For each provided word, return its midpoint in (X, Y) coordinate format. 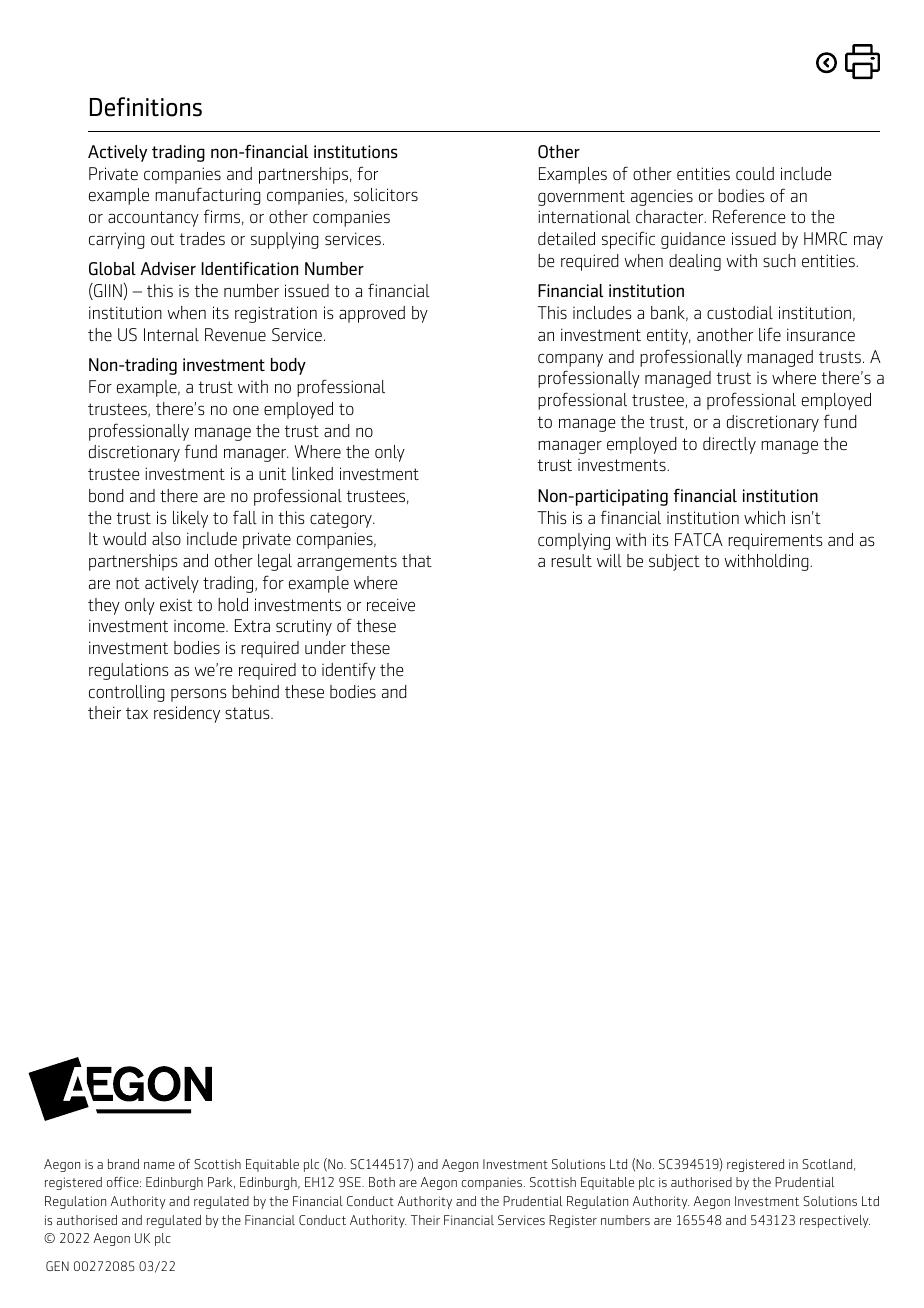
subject (674, 562)
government (581, 198)
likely (190, 519)
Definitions (146, 107)
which (764, 517)
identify (349, 671)
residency (187, 714)
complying (574, 541)
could (755, 173)
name (159, 1165)
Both (382, 1182)
